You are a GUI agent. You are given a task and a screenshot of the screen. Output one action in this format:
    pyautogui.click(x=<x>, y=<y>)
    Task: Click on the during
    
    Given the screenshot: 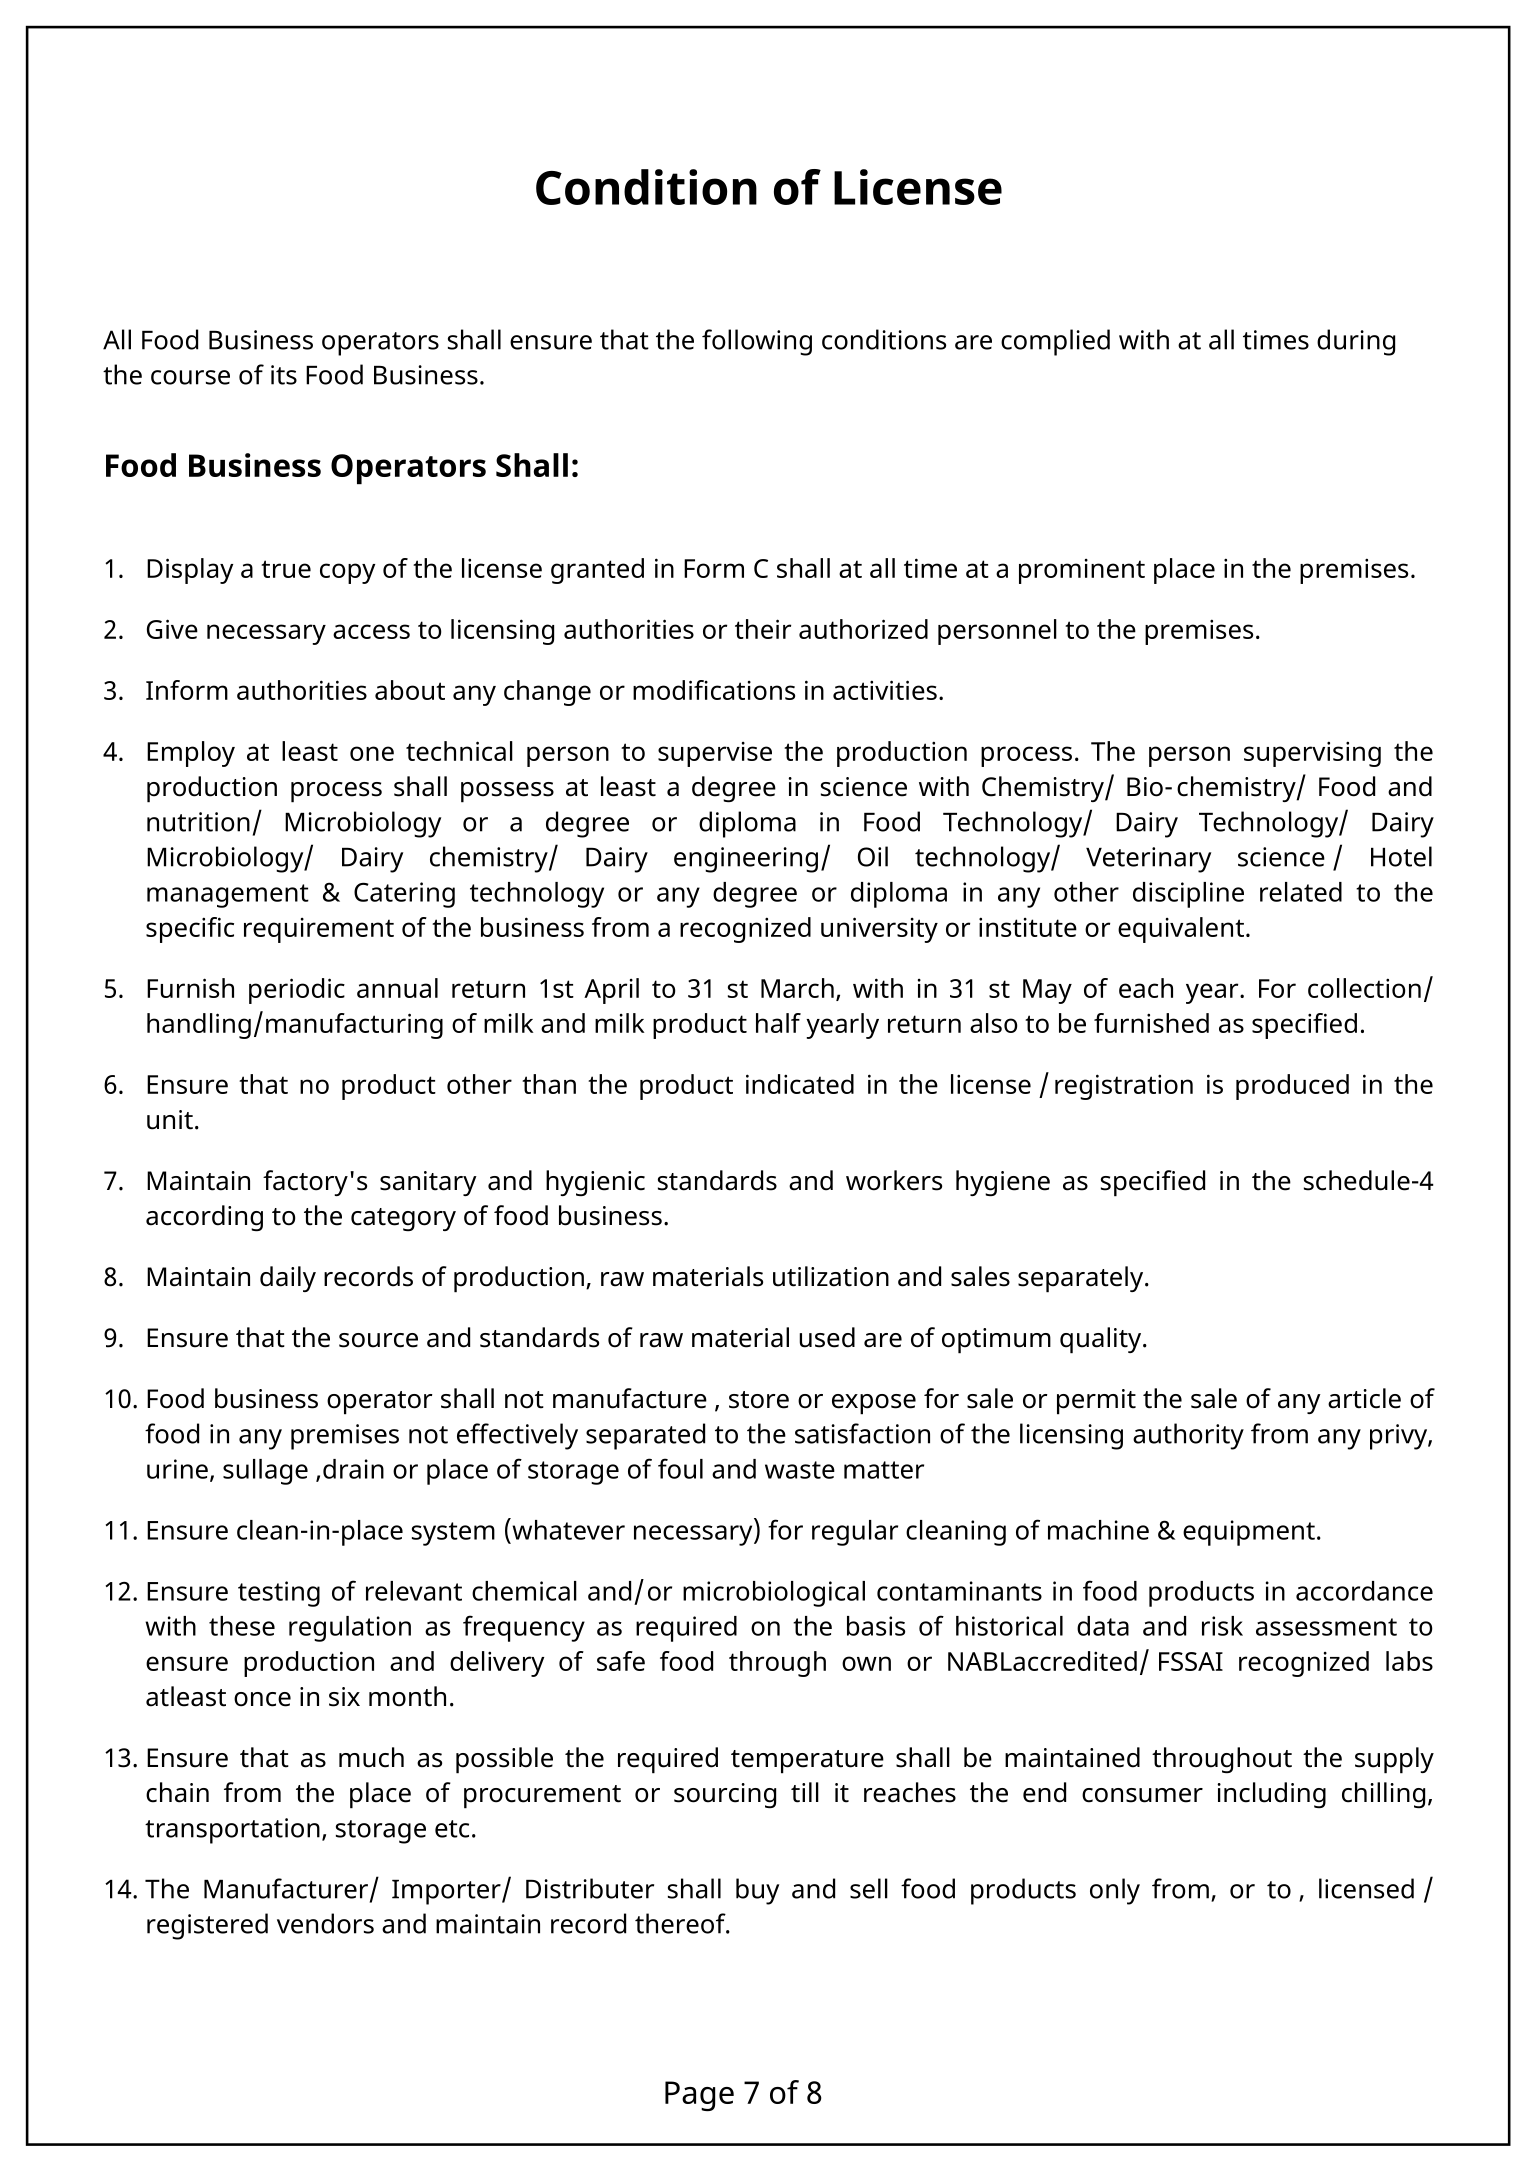 What is the action you would take?
    pyautogui.click(x=1356, y=342)
